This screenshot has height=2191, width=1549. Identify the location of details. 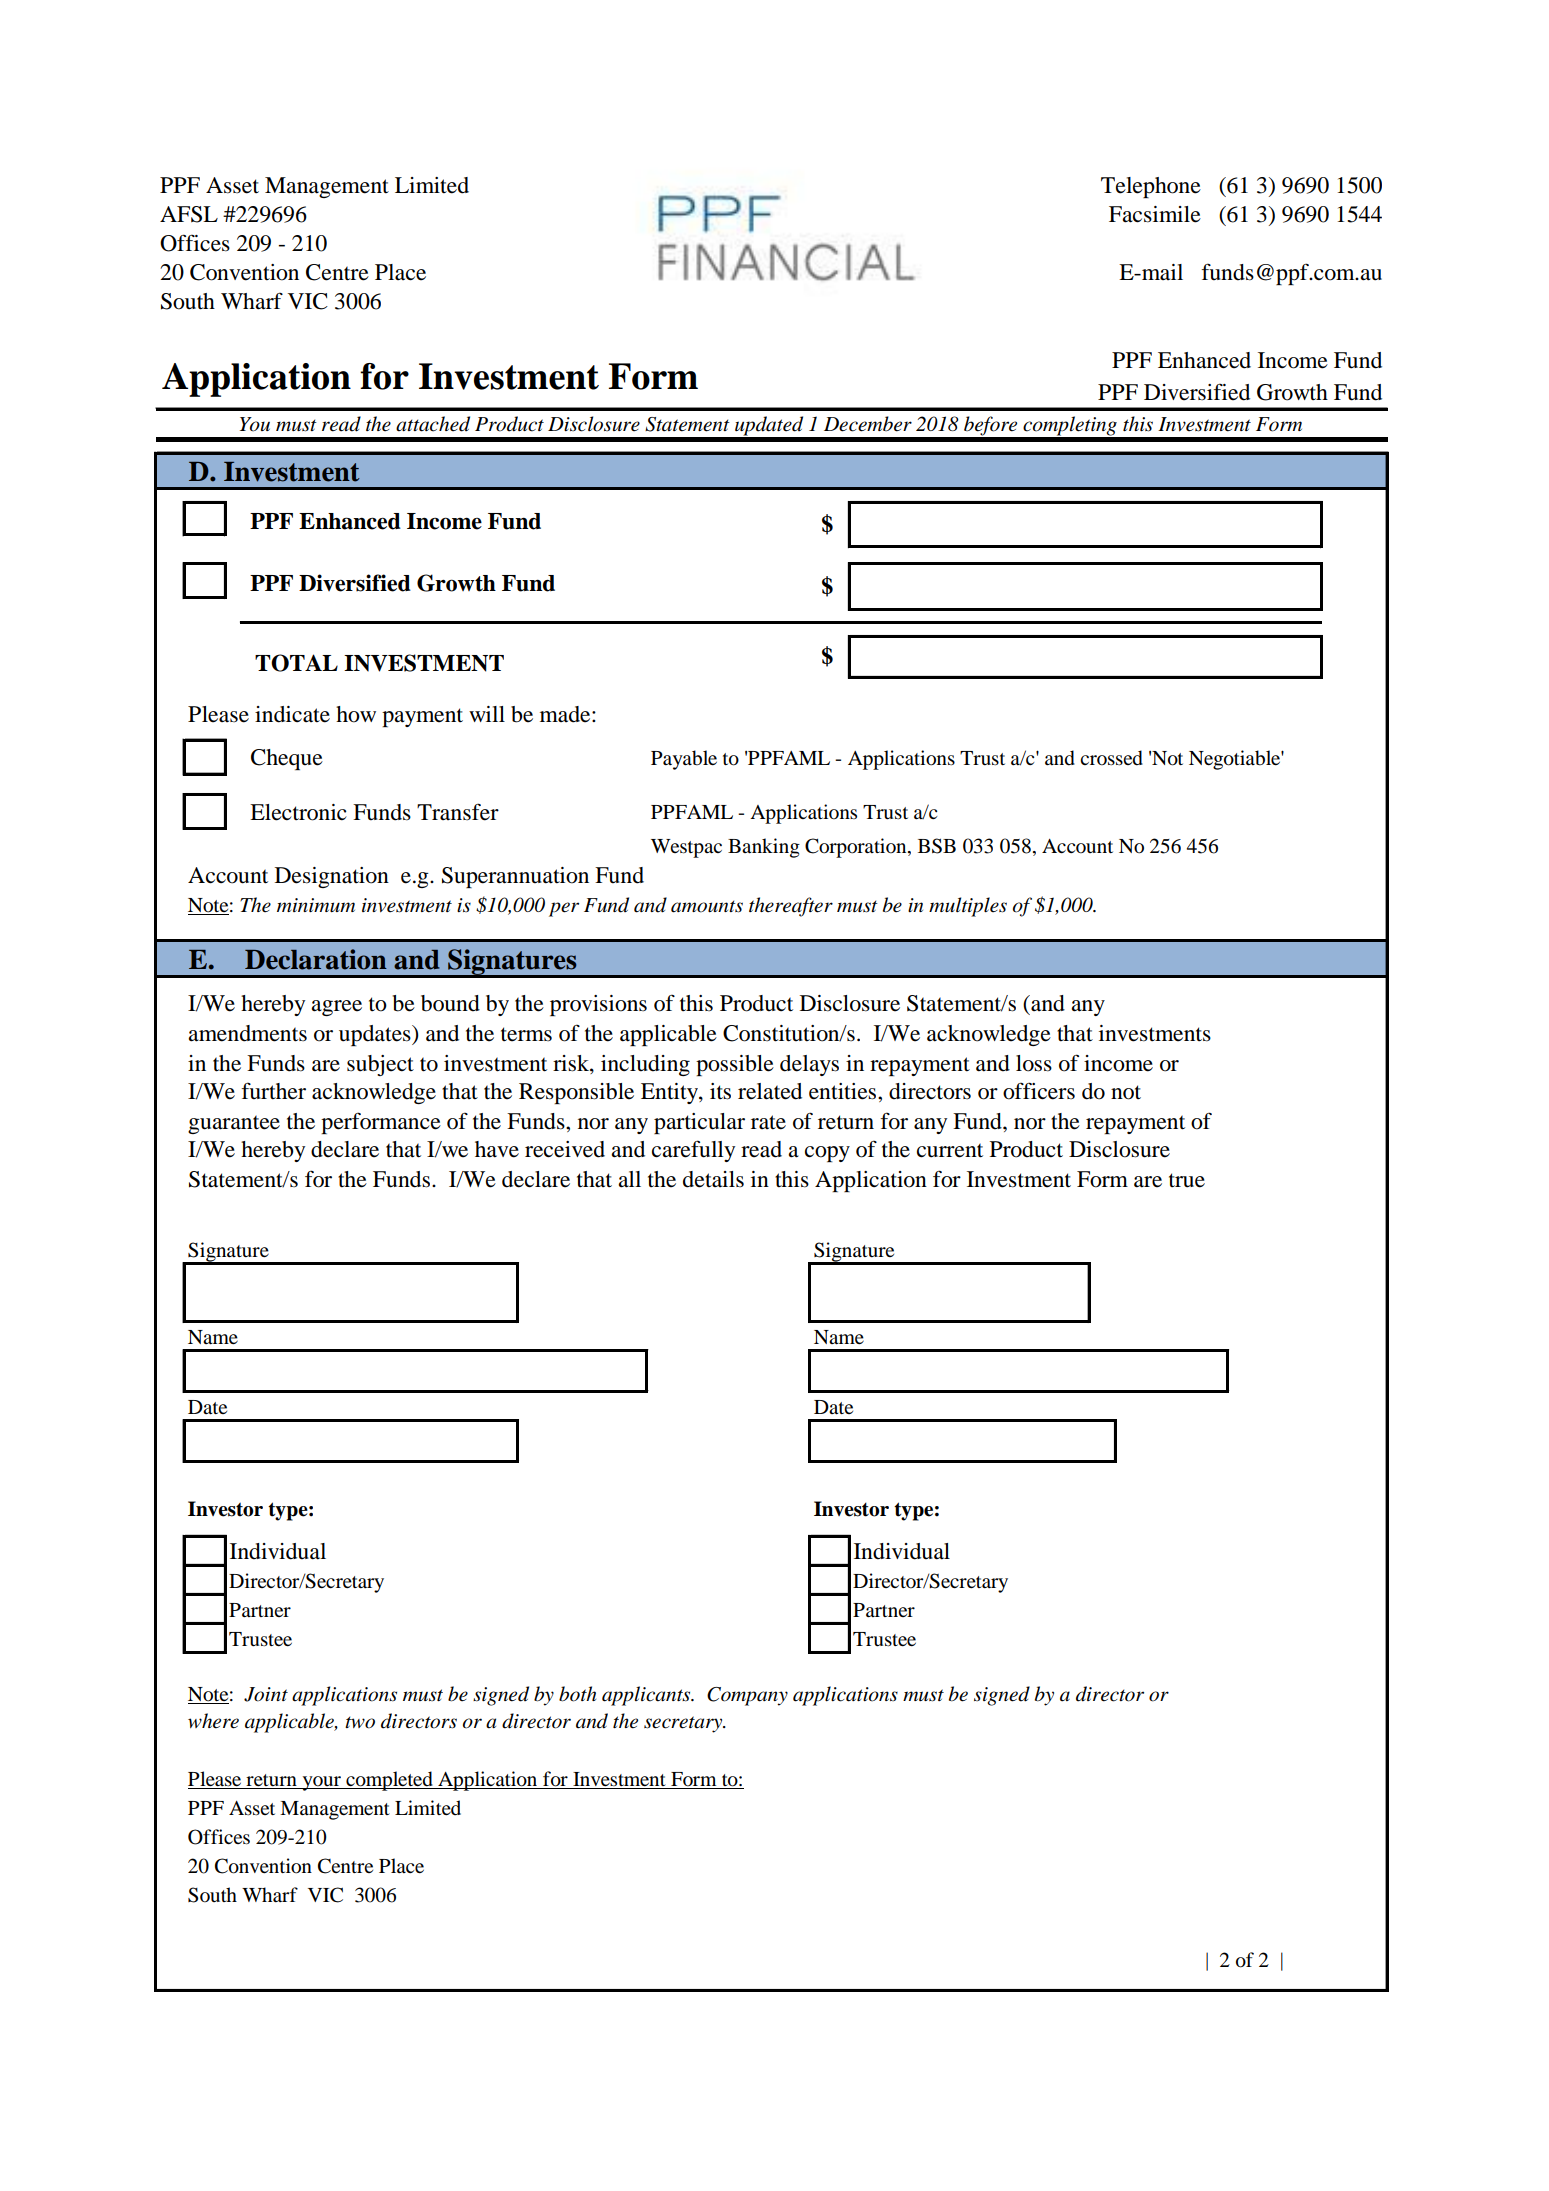
(713, 1179).
